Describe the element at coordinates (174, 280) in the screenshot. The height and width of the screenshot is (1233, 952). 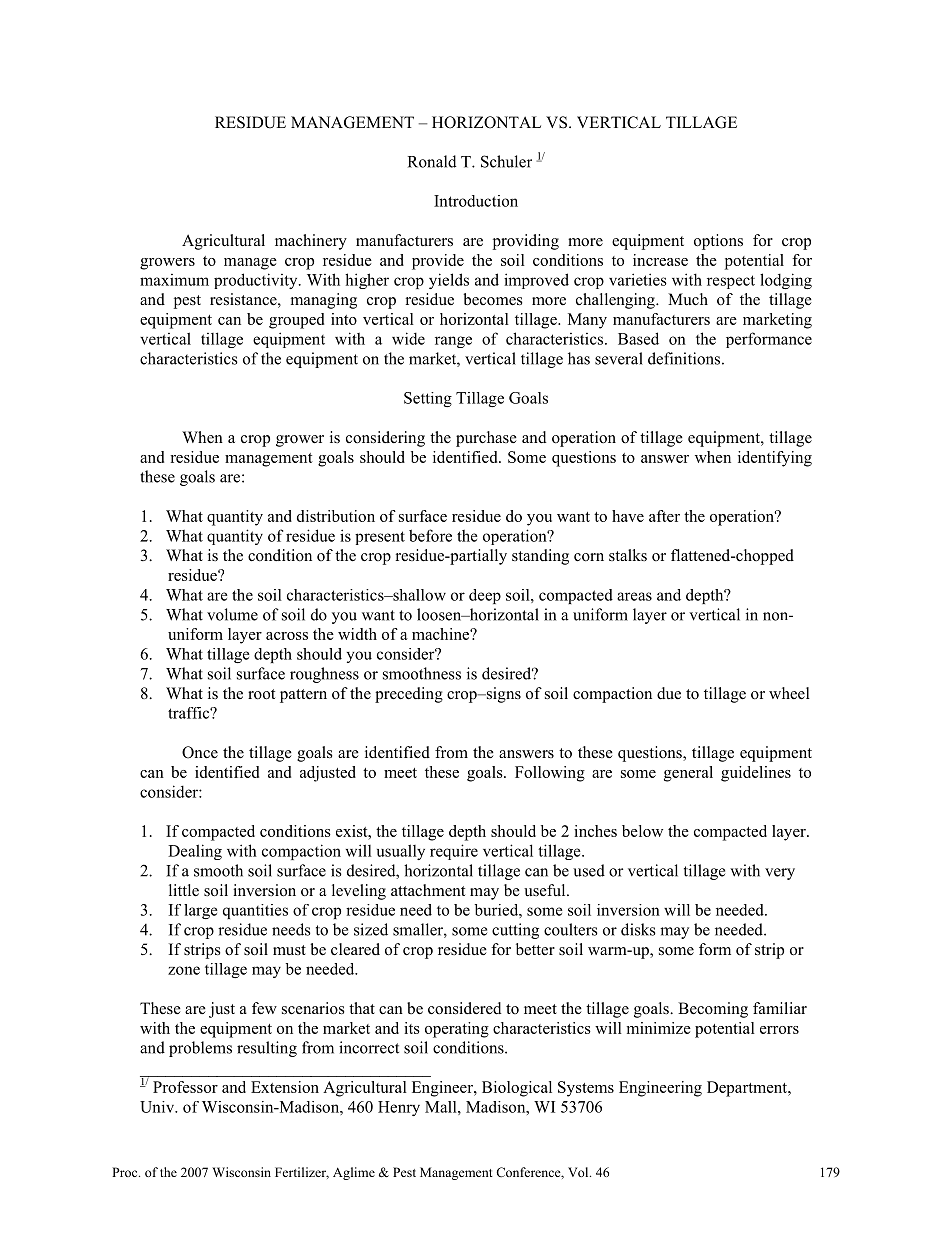
I see `maximum` at that location.
